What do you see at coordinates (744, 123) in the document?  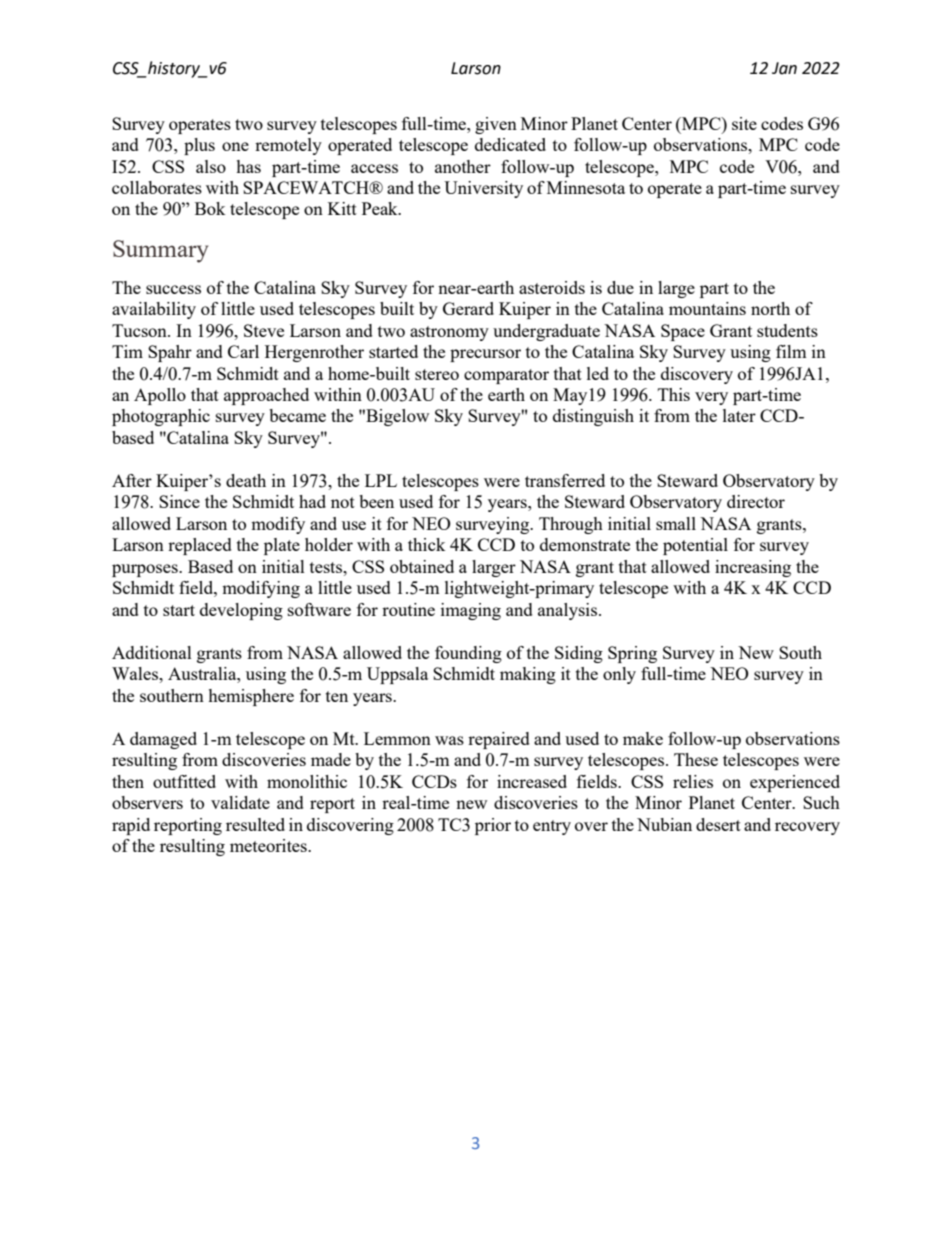 I see `site` at bounding box center [744, 123].
